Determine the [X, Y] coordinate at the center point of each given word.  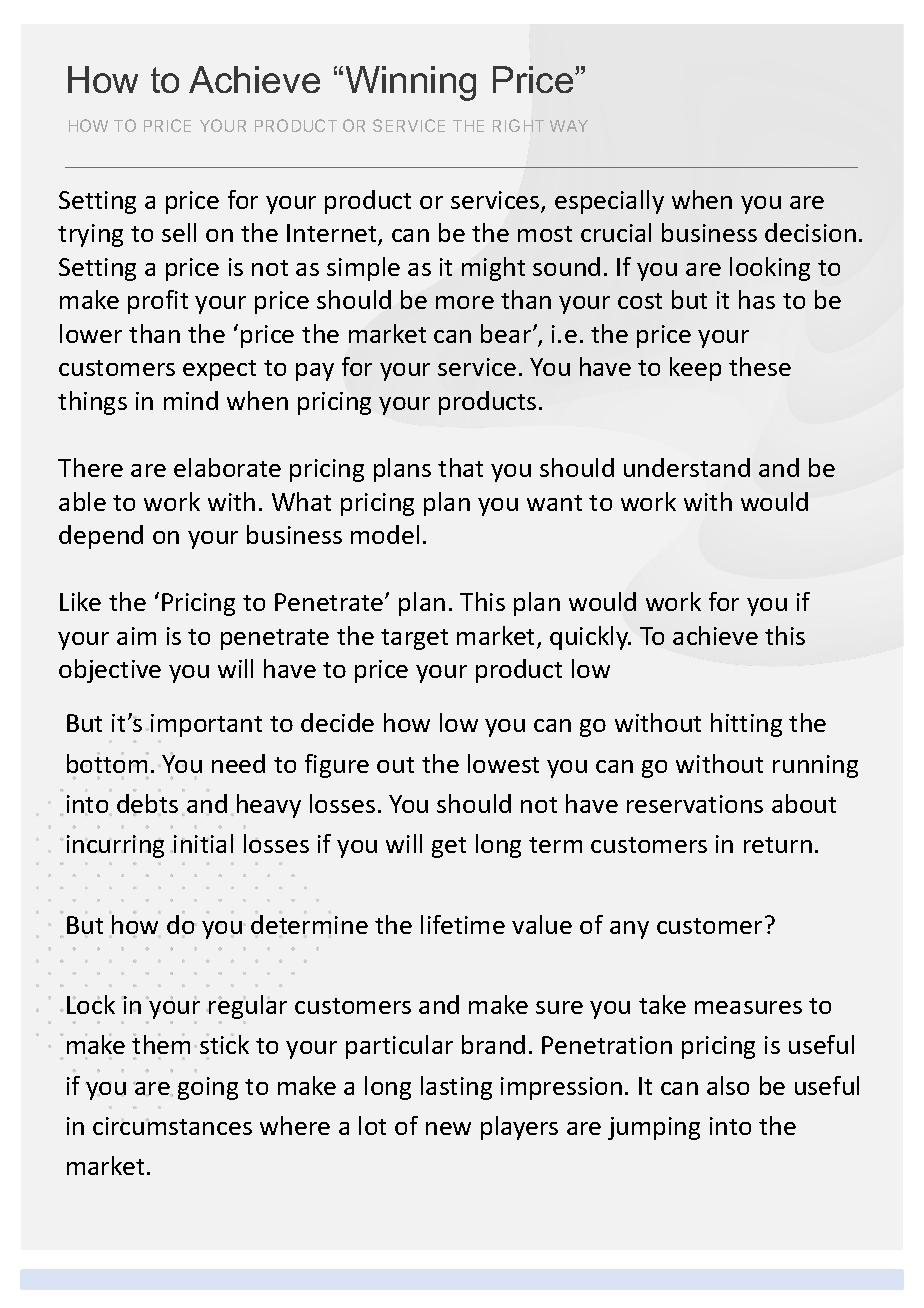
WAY [569, 126]
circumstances [172, 1126]
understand [687, 467]
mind [191, 400]
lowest [503, 763]
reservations [695, 804]
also [728, 1085]
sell [179, 232]
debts [147, 804]
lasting [456, 1088]
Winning [411, 83]
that [460, 467]
